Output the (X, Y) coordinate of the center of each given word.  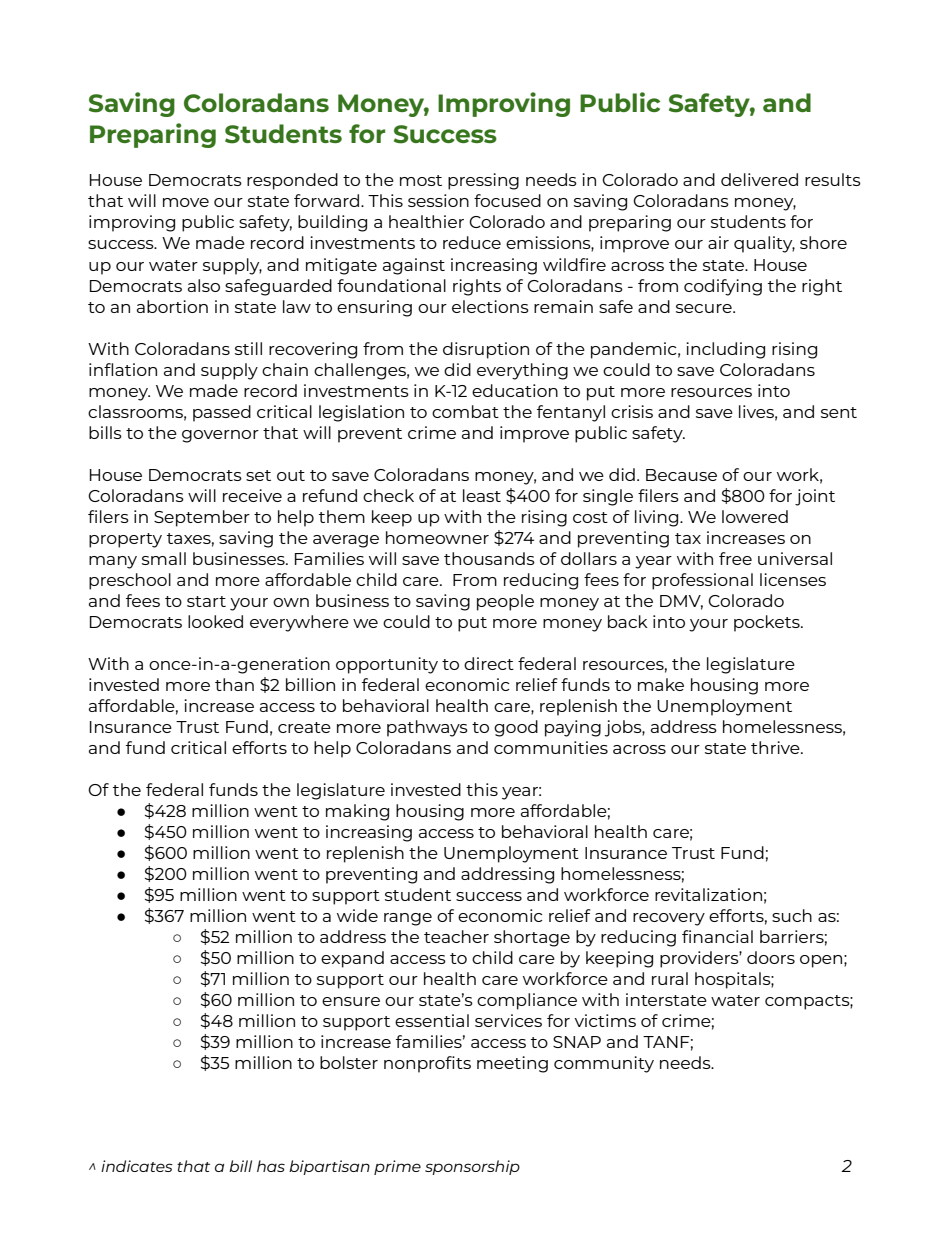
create (304, 727)
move (186, 202)
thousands (489, 558)
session (438, 200)
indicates (137, 1166)
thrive (776, 747)
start (206, 601)
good (516, 728)
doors (771, 957)
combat (465, 411)
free (735, 558)
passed (222, 413)
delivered (759, 179)
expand (352, 959)
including (725, 350)
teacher (456, 936)
